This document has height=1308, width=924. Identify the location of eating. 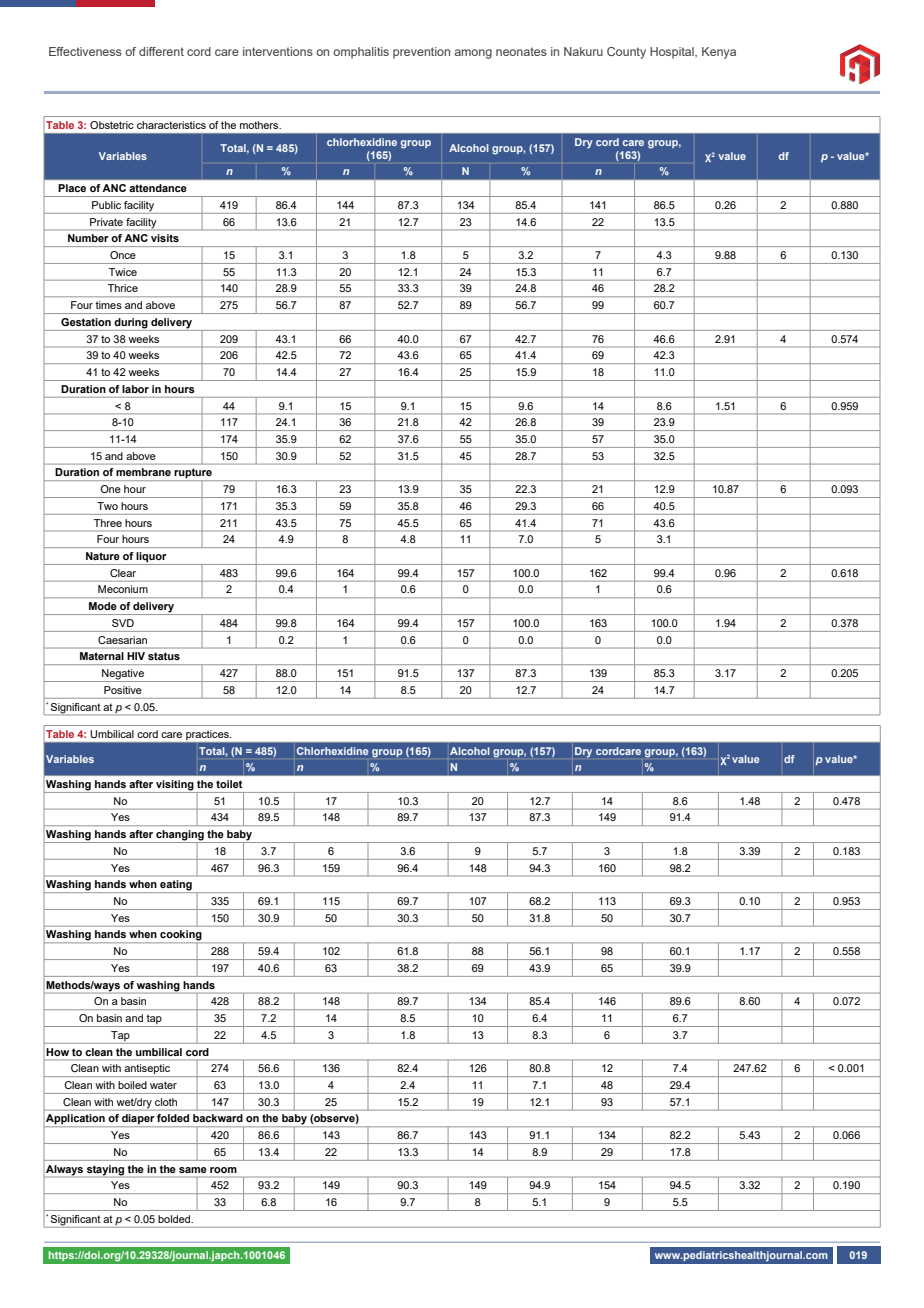
(176, 886).
